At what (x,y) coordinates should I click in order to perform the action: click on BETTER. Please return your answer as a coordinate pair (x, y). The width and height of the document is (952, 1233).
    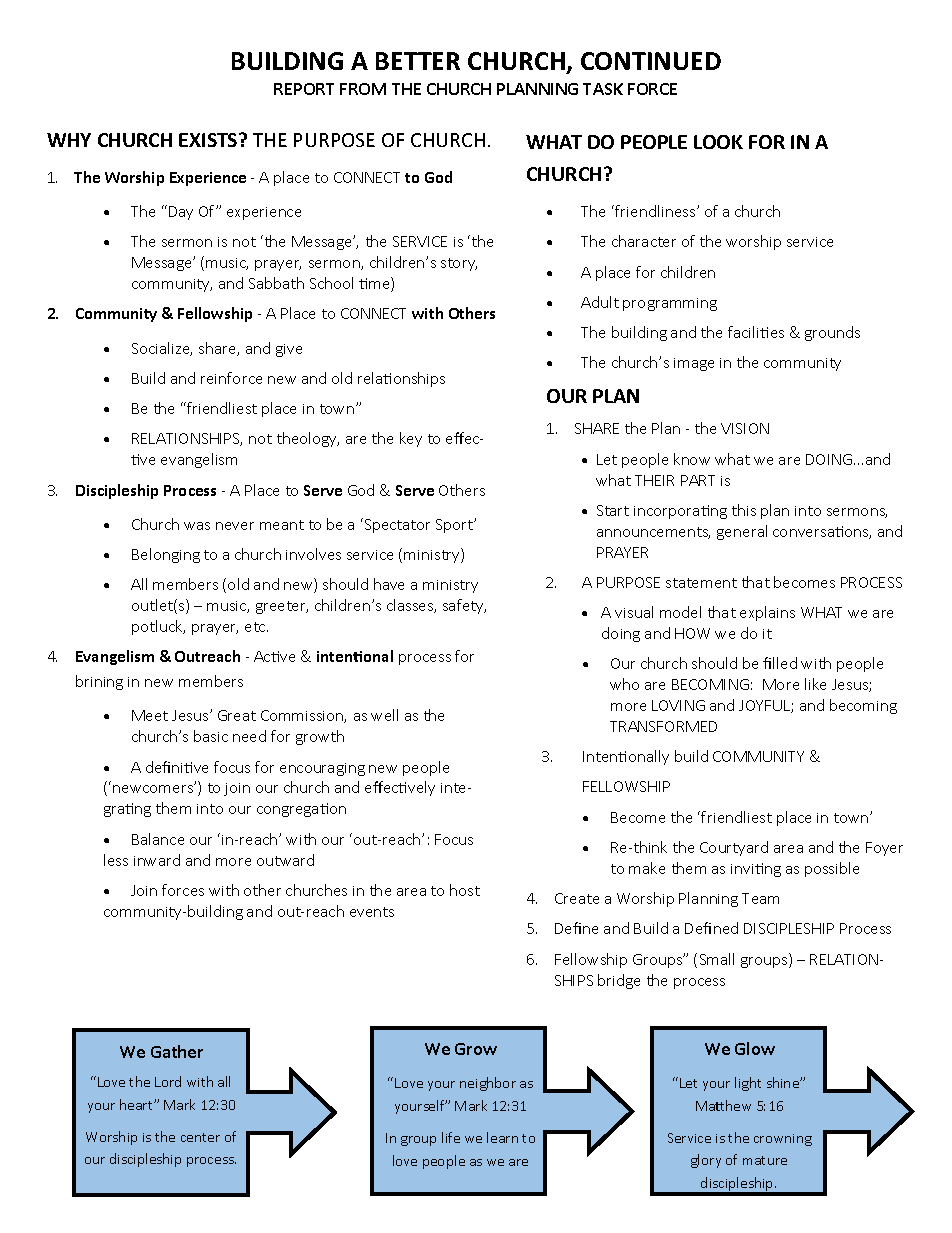
    Looking at the image, I should click on (418, 61).
